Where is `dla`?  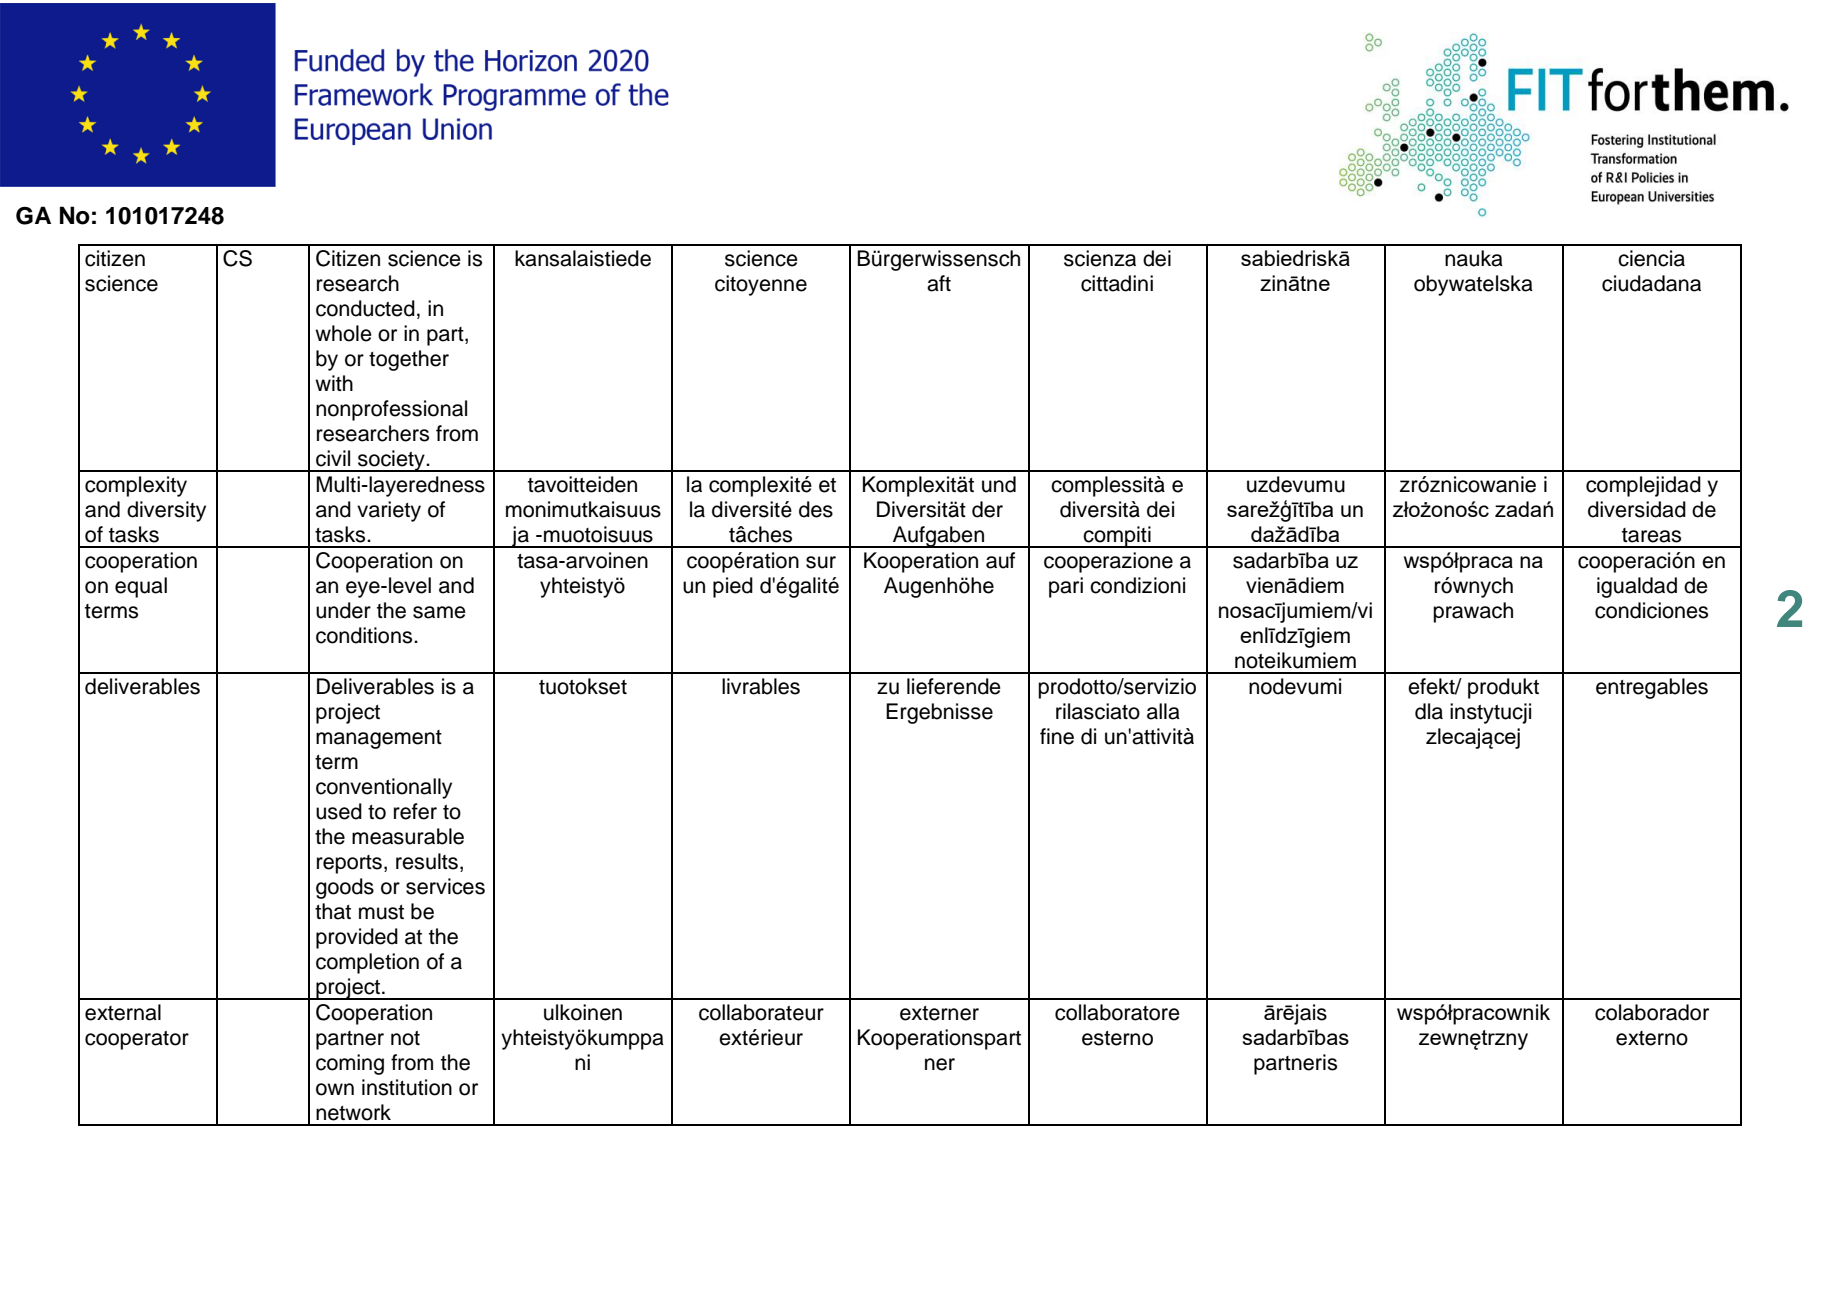 dla is located at coordinates (1429, 711).
